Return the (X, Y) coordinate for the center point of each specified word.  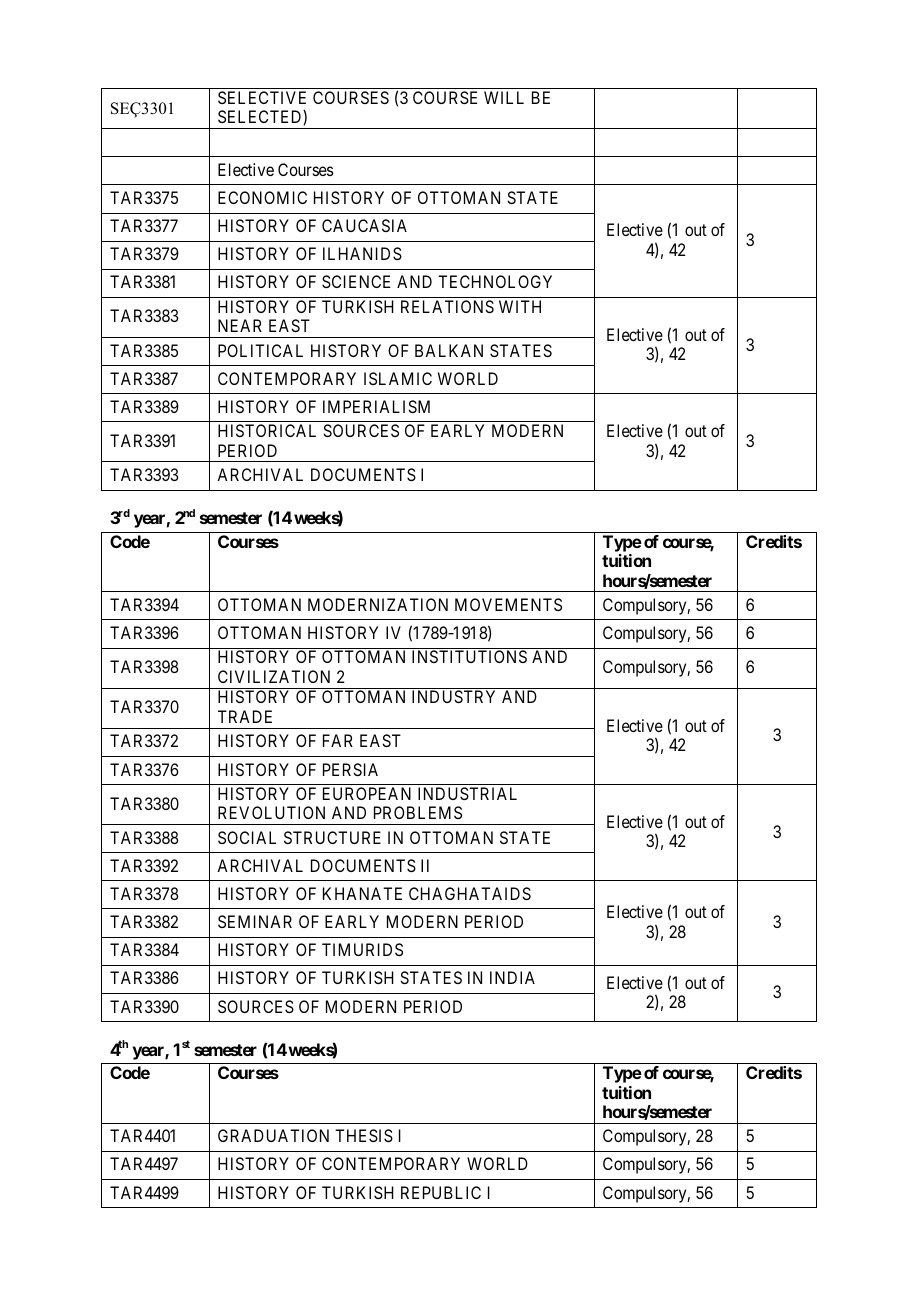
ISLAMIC (398, 378)
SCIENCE (356, 281)
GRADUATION (273, 1135)
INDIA (512, 977)
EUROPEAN (367, 793)
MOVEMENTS (508, 604)
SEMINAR (255, 921)
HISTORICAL (267, 430)
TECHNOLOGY (495, 281)
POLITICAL (260, 350)
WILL (504, 97)
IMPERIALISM (376, 406)
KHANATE (362, 893)
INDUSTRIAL (467, 793)
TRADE (245, 716)
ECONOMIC (262, 197)
